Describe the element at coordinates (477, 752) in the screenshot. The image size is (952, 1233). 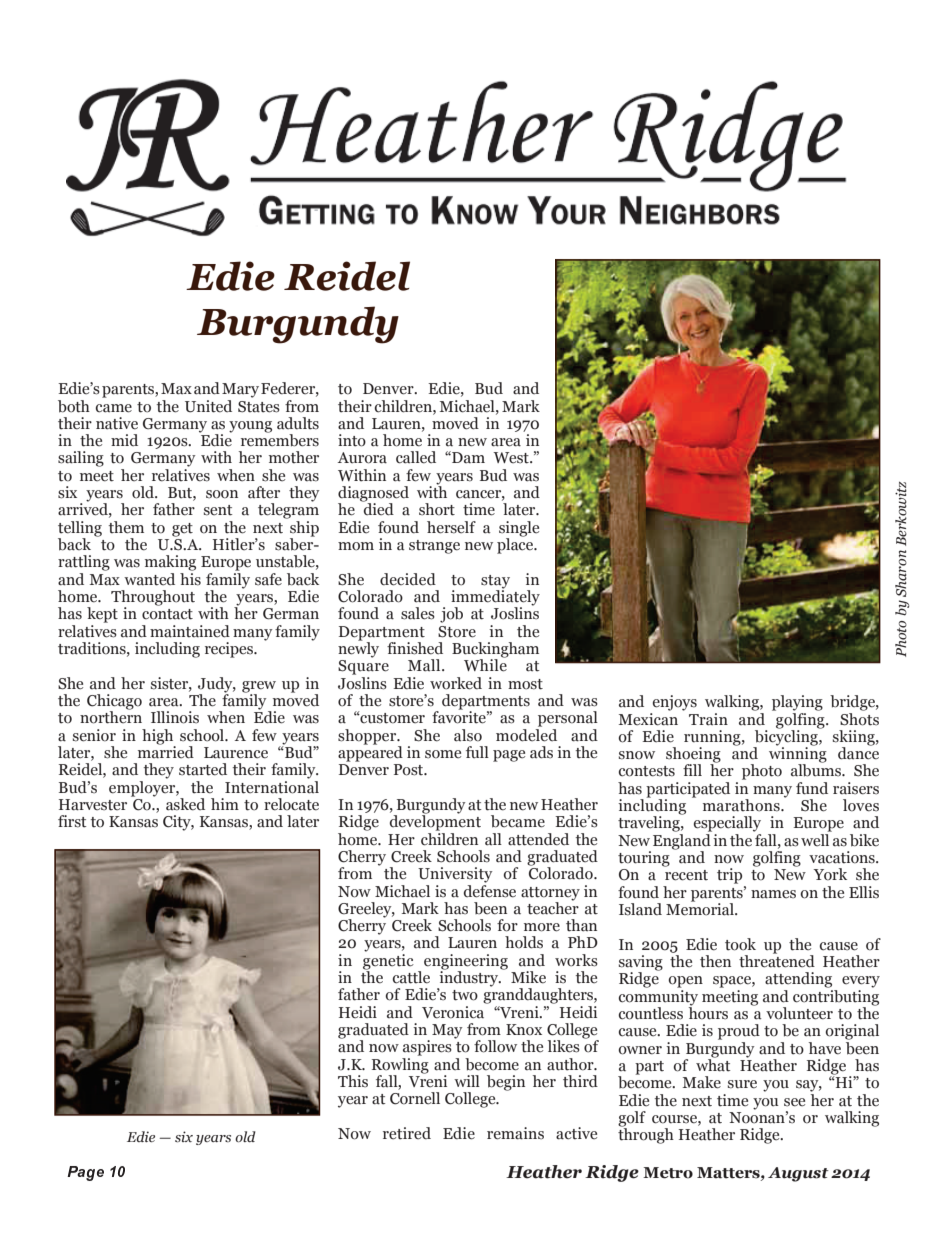
I see `full` at that location.
